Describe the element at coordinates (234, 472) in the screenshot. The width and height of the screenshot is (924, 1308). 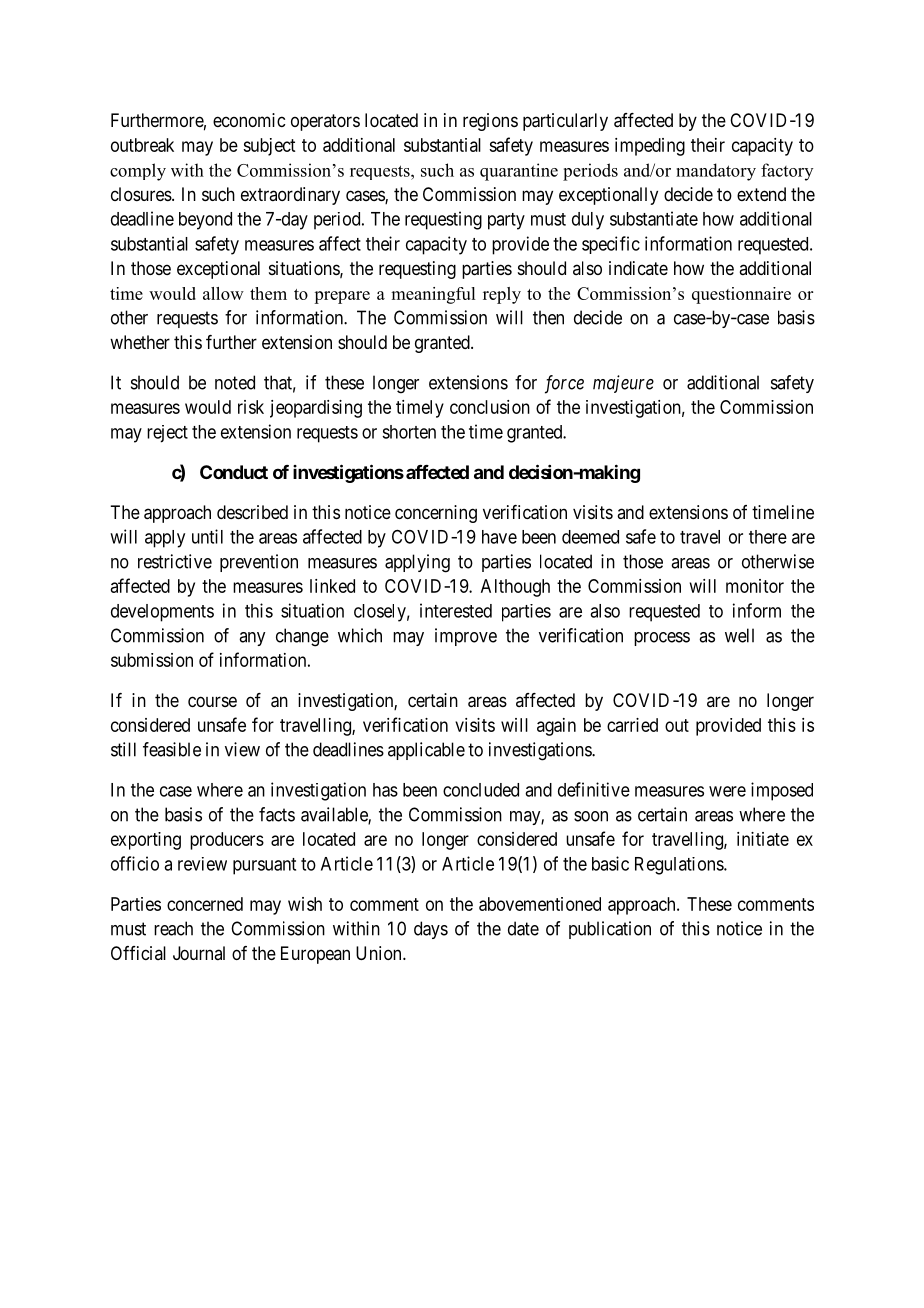
I see `Conduct` at that location.
